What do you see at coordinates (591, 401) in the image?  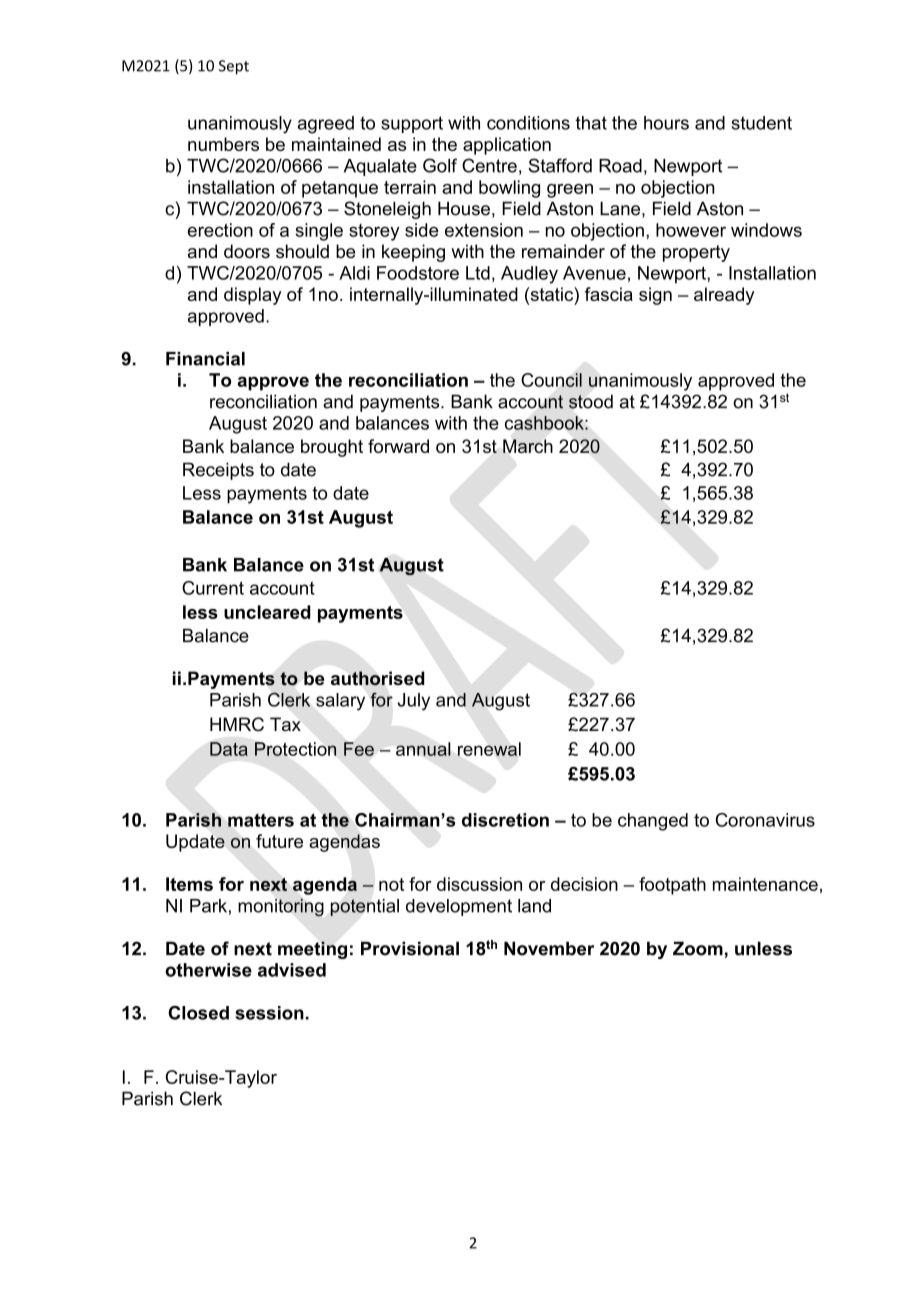 I see `stood` at bounding box center [591, 401].
